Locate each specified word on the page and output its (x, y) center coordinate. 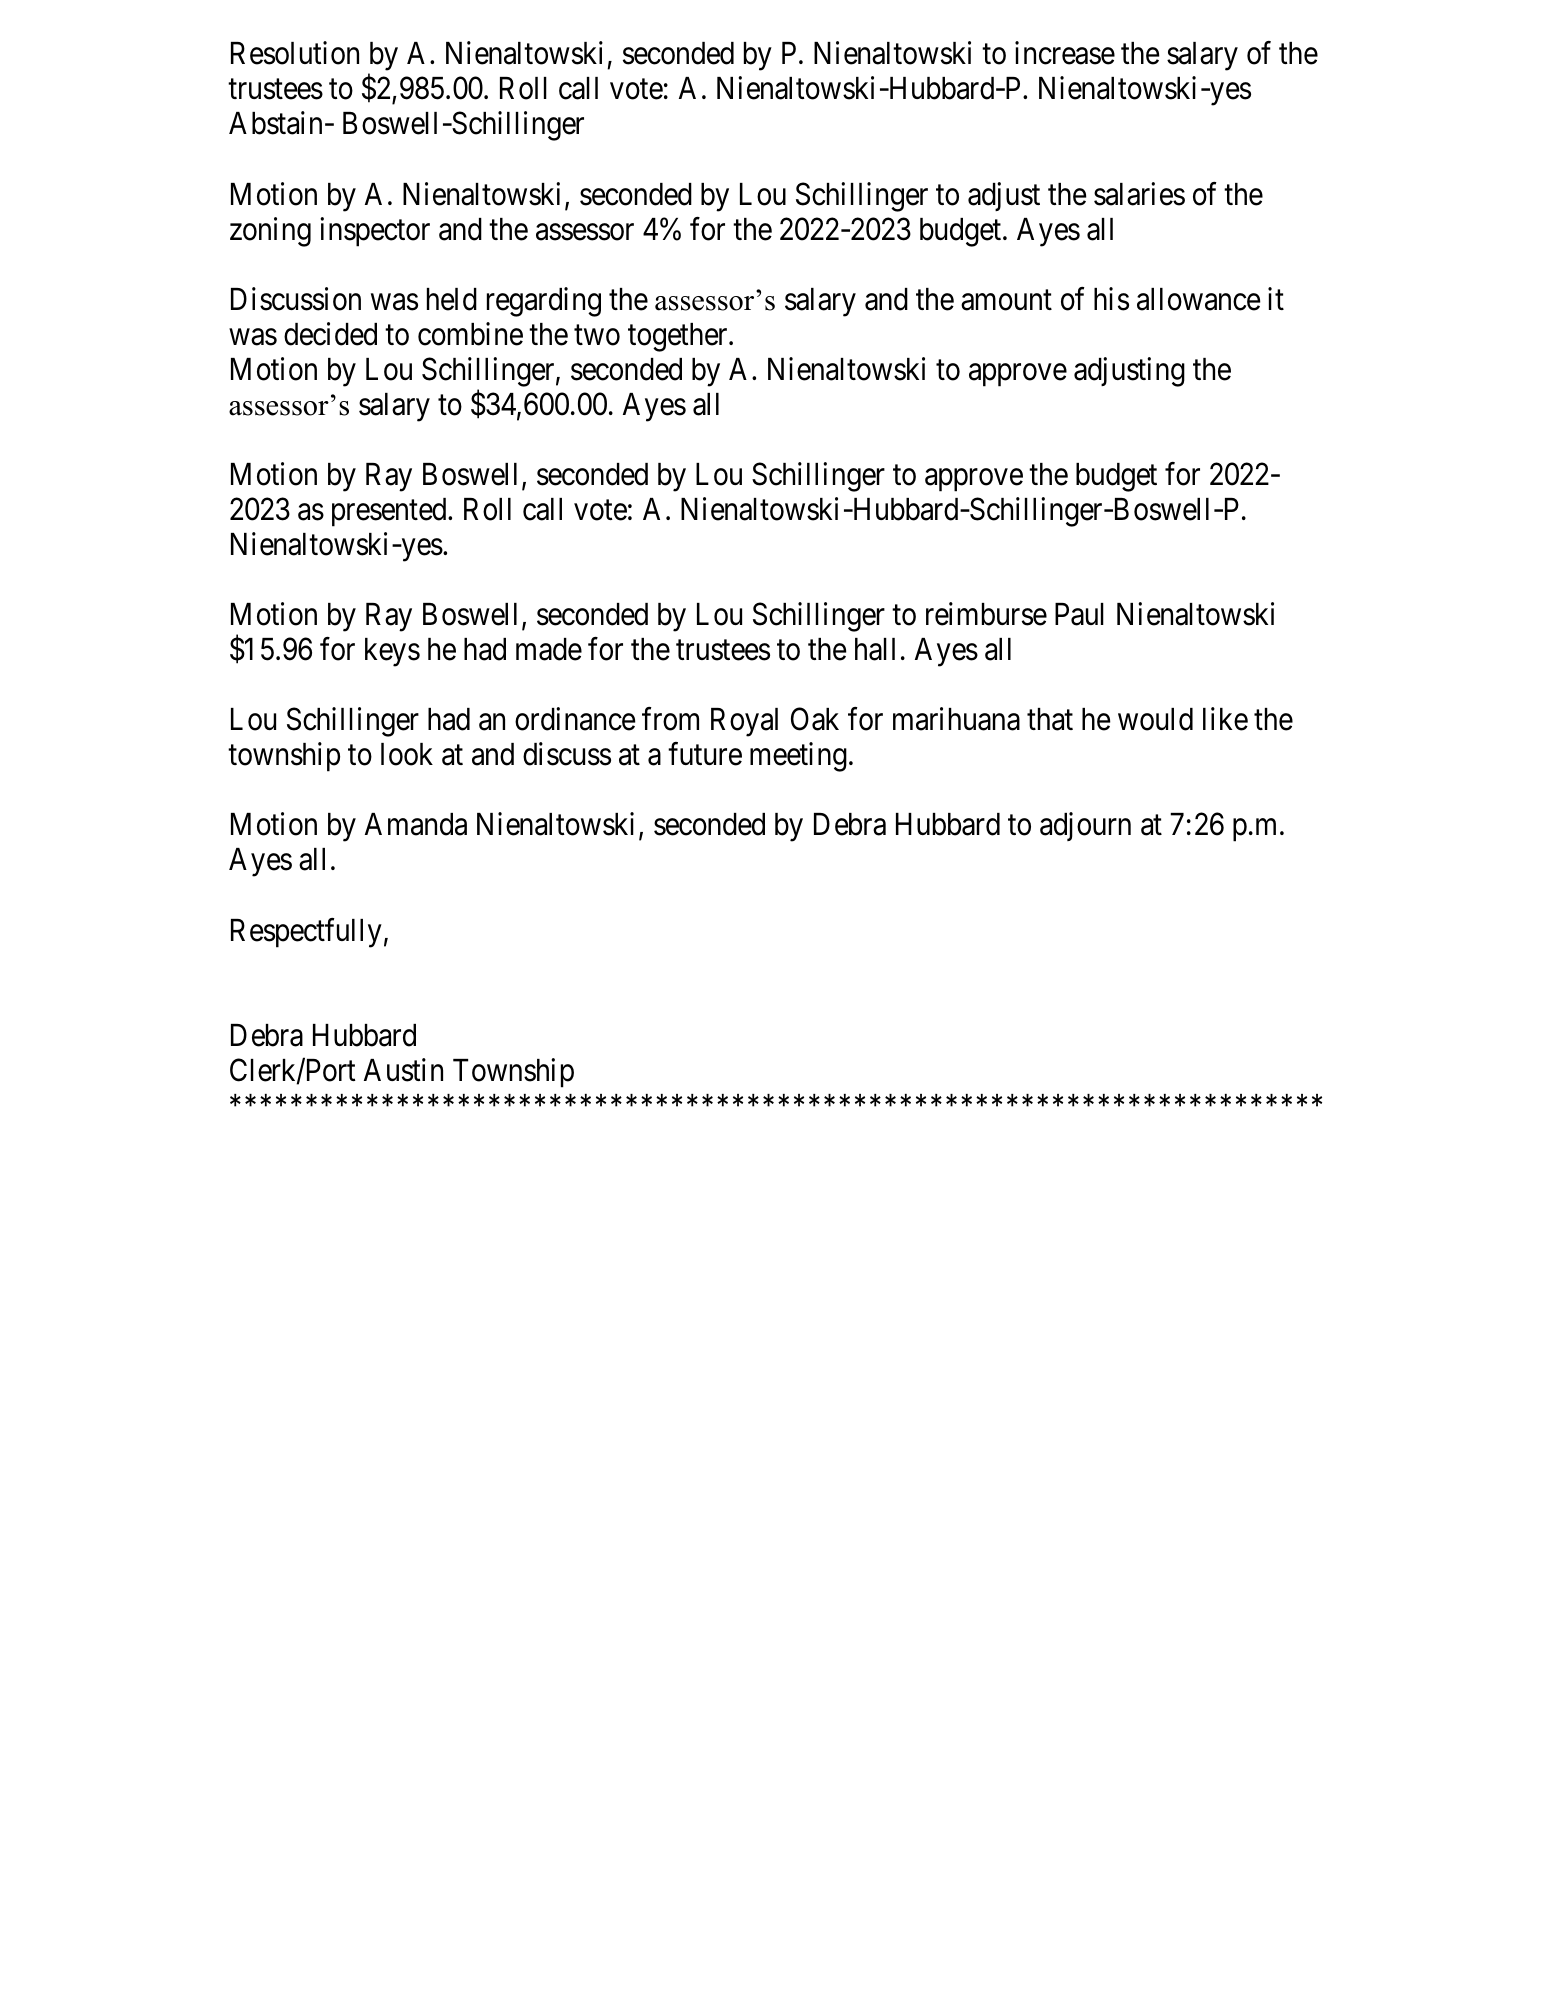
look (407, 754)
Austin (403, 1070)
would (1155, 719)
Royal (744, 722)
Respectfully (306, 933)
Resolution (295, 53)
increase (1065, 53)
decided (330, 334)
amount (1006, 300)
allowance (1199, 299)
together (679, 337)
